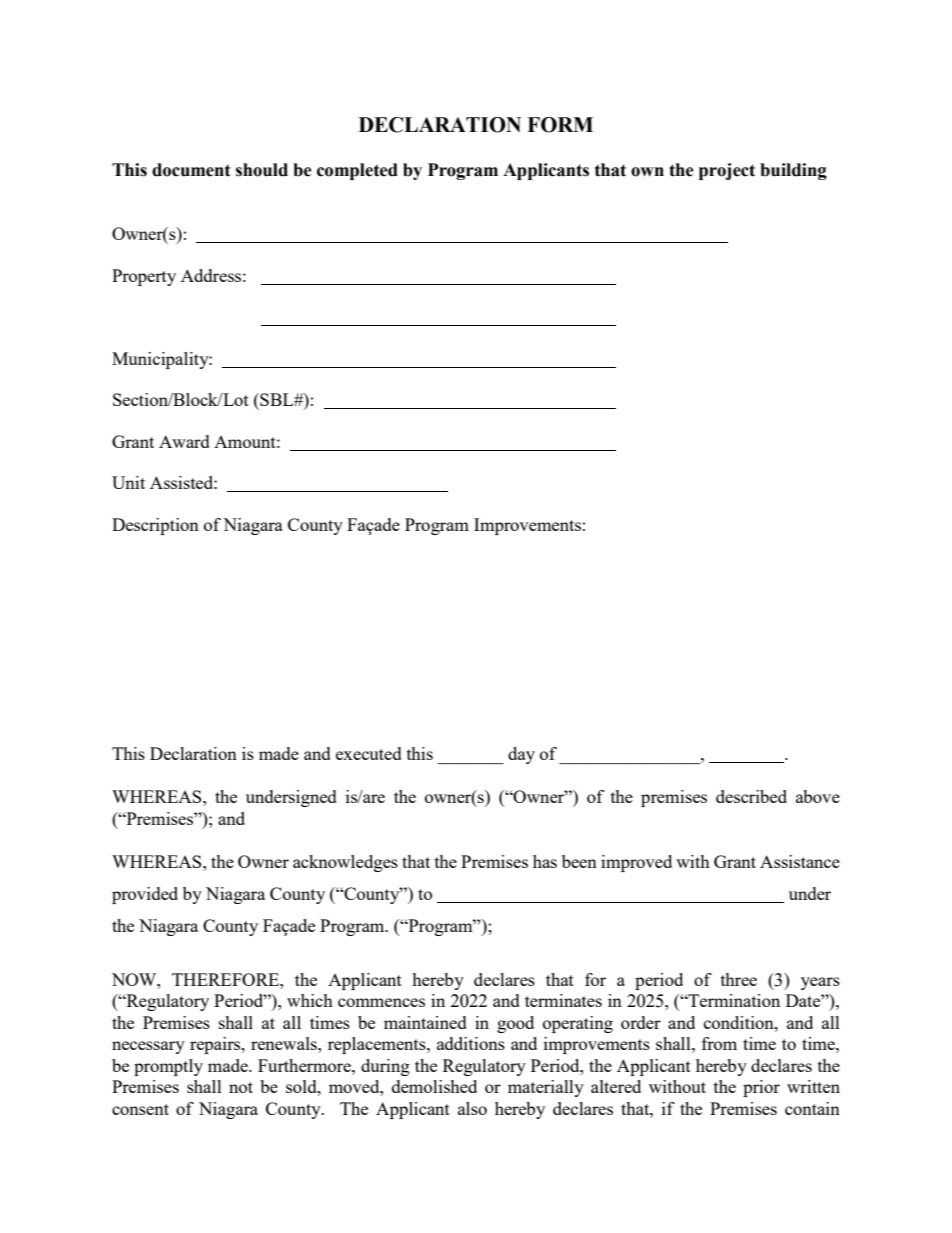 Image resolution: width=952 pixels, height=1233 pixels. Describe the element at coordinates (155, 526) in the page. I see `Description` at that location.
